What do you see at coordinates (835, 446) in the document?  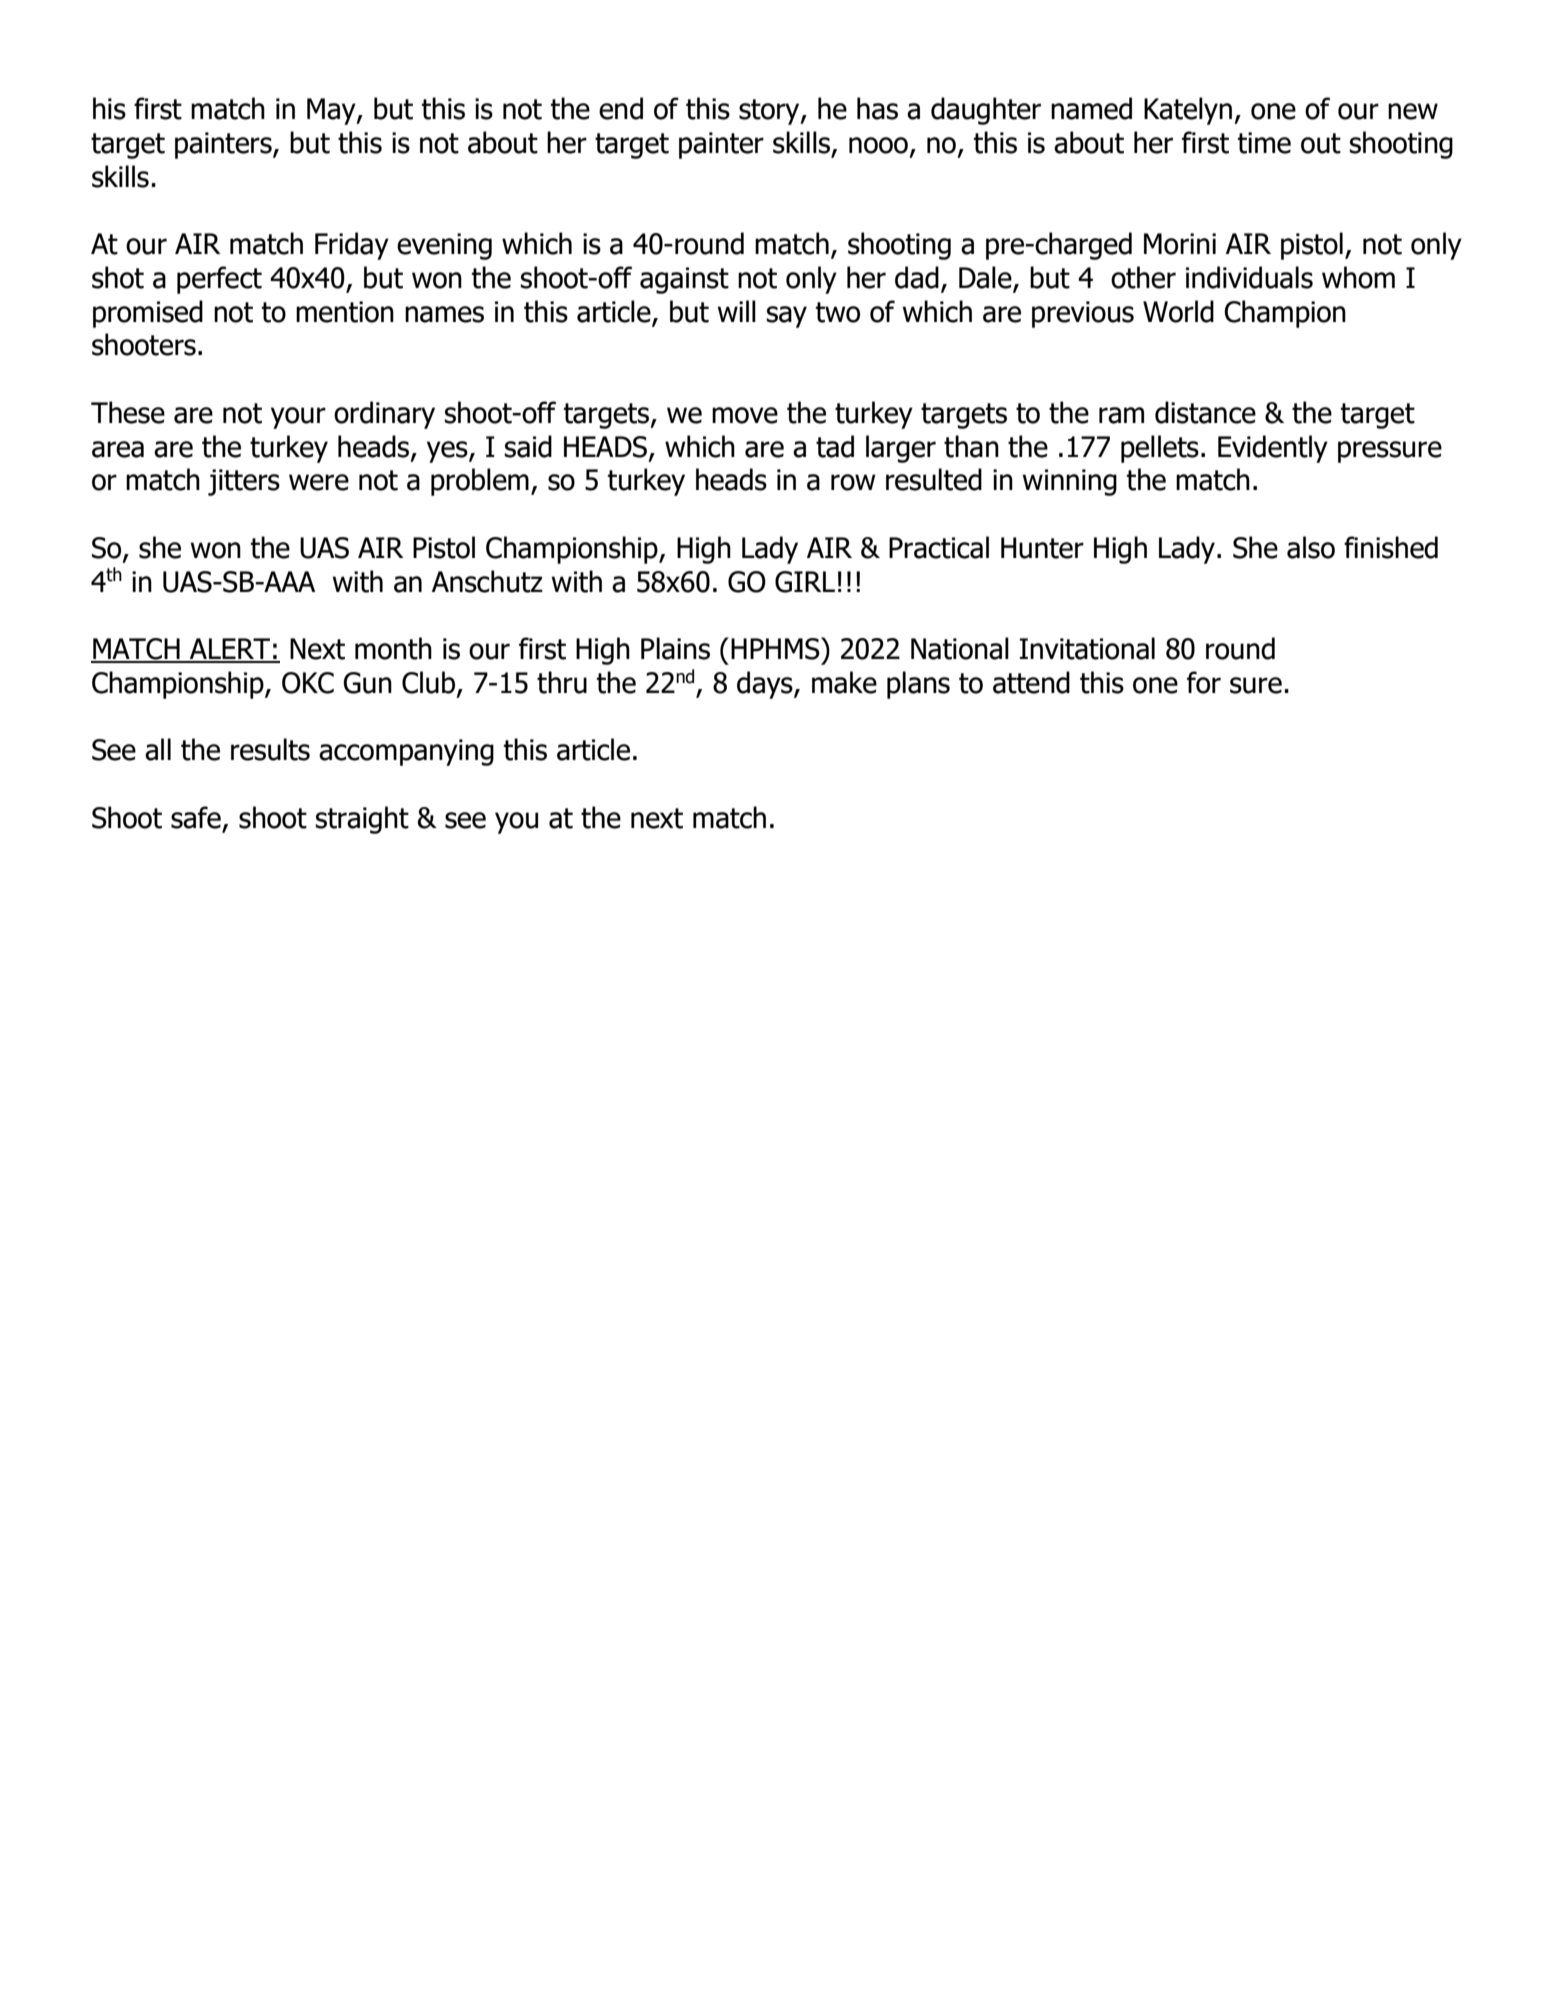 I see `tad` at bounding box center [835, 446].
